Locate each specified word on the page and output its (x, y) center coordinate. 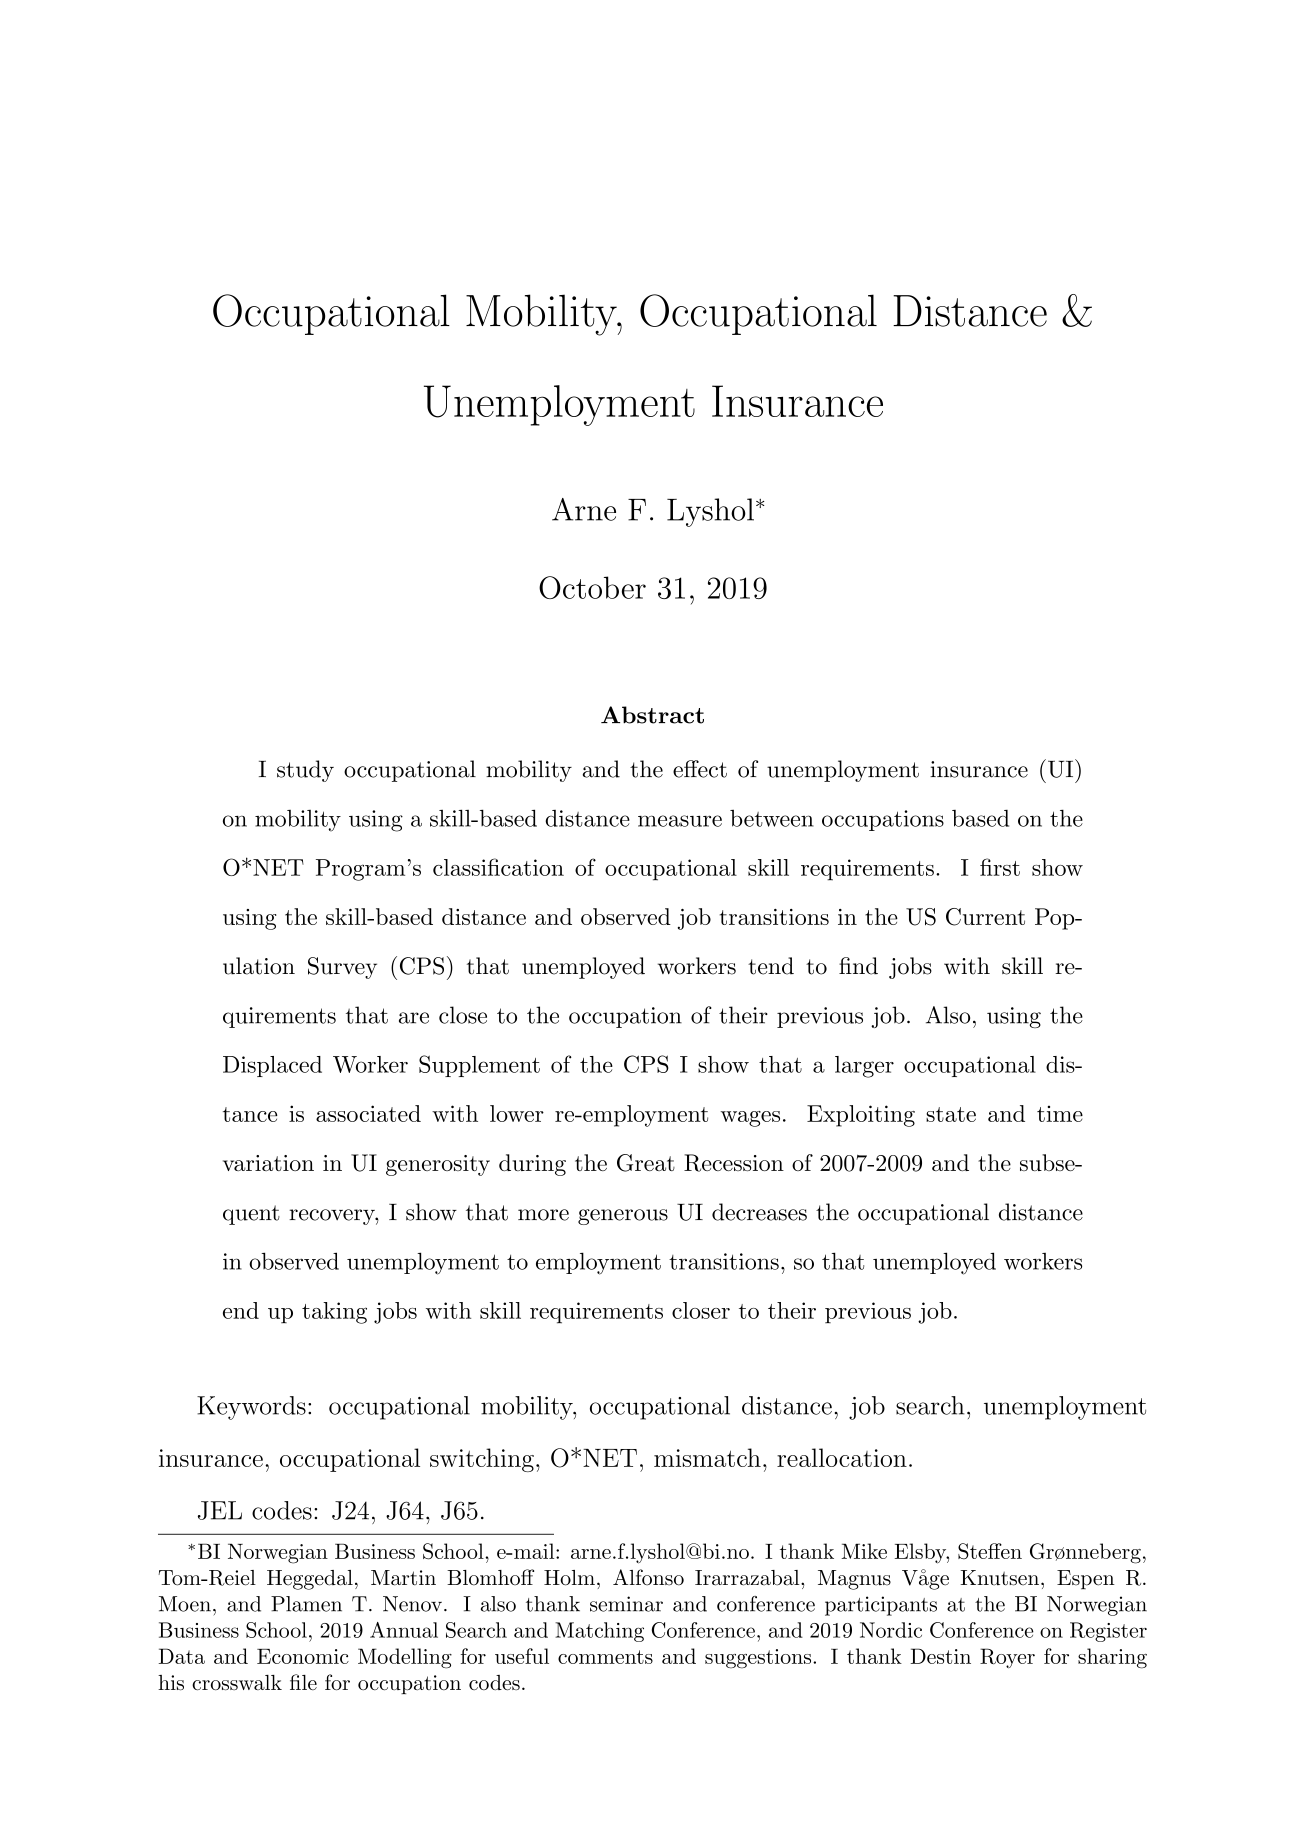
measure (680, 821)
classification (498, 867)
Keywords (251, 1408)
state (951, 1114)
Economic (303, 1656)
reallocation (842, 1457)
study (305, 771)
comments (605, 1657)
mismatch (707, 1457)
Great (646, 1163)
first (1000, 867)
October (592, 587)
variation (268, 1163)
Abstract (652, 715)
